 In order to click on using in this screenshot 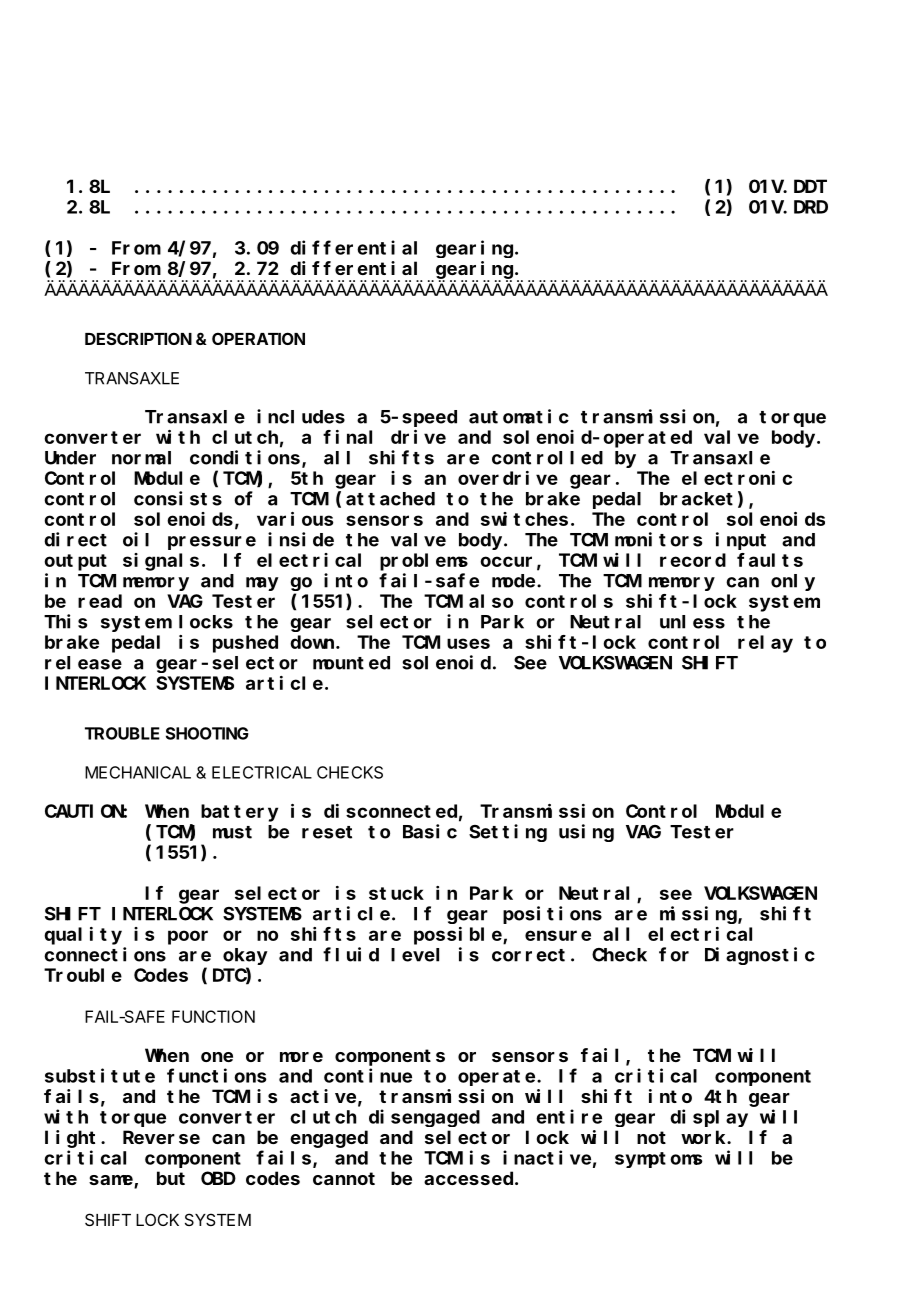, I will do `click(586, 833)`.
